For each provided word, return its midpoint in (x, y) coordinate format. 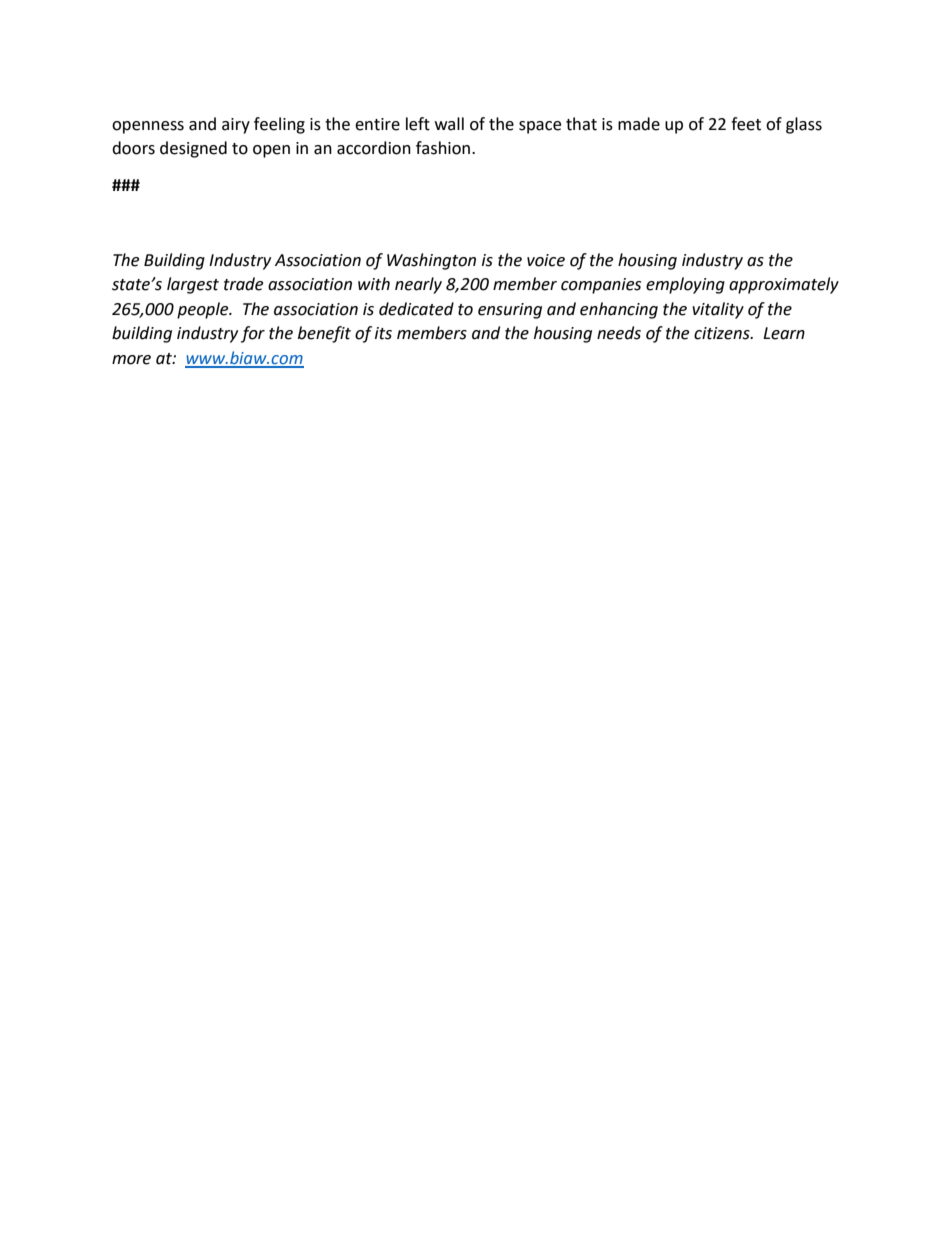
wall (449, 124)
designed (193, 149)
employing (685, 285)
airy (236, 126)
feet (746, 124)
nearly (418, 285)
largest (193, 285)
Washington (431, 261)
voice (546, 260)
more (131, 360)
